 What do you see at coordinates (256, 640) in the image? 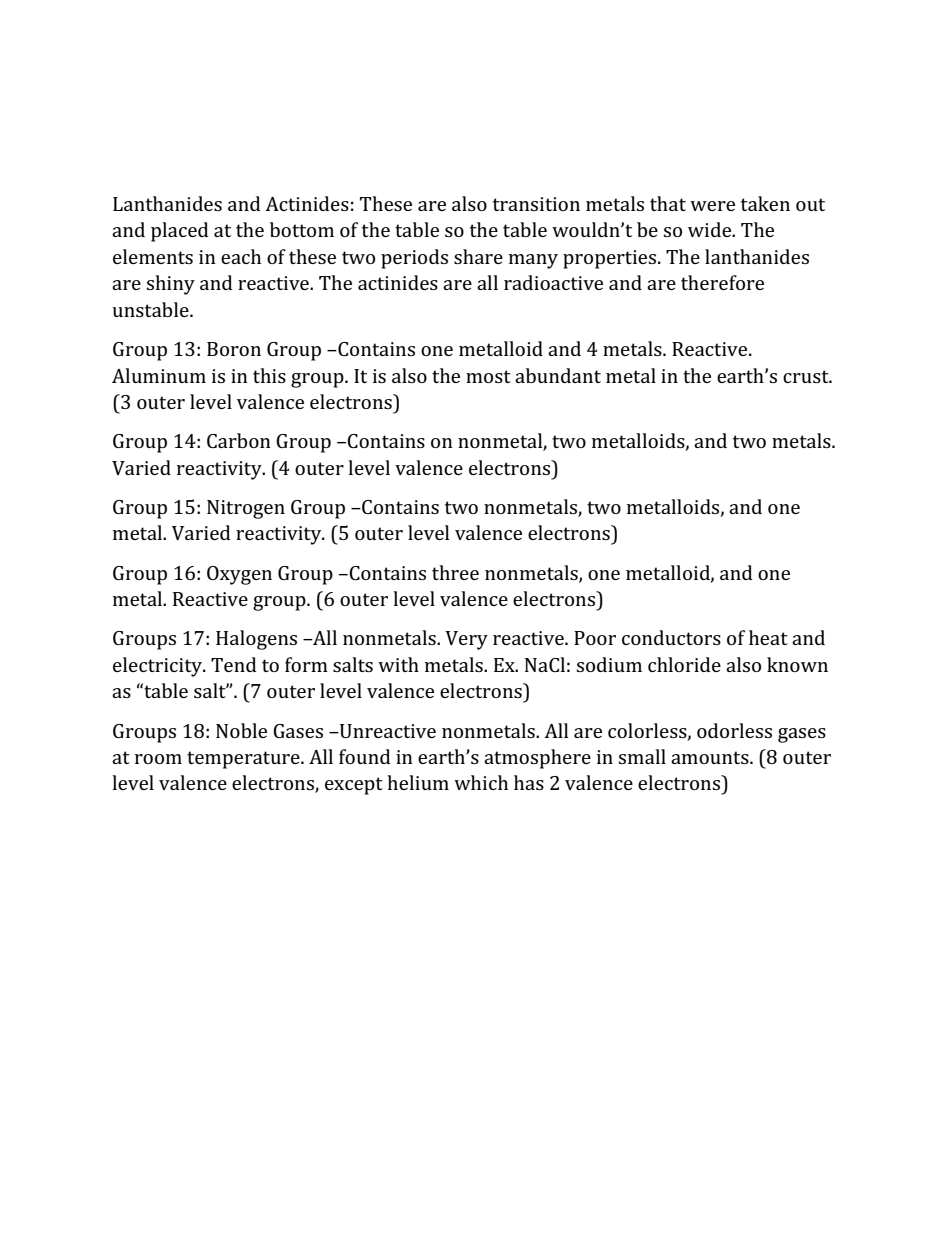
I see `Halogens` at bounding box center [256, 640].
